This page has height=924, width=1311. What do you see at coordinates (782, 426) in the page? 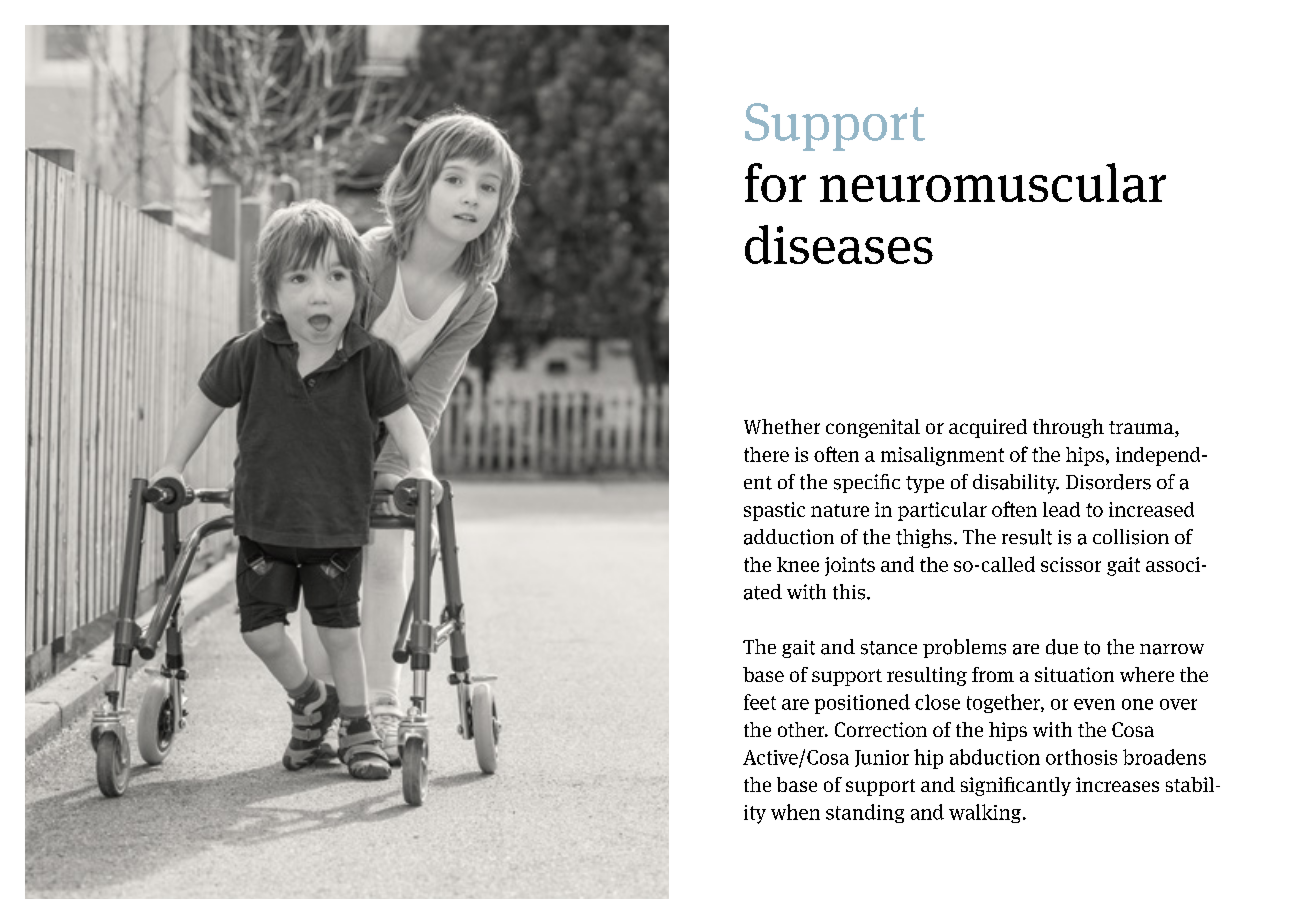
I see `Whether` at bounding box center [782, 426].
